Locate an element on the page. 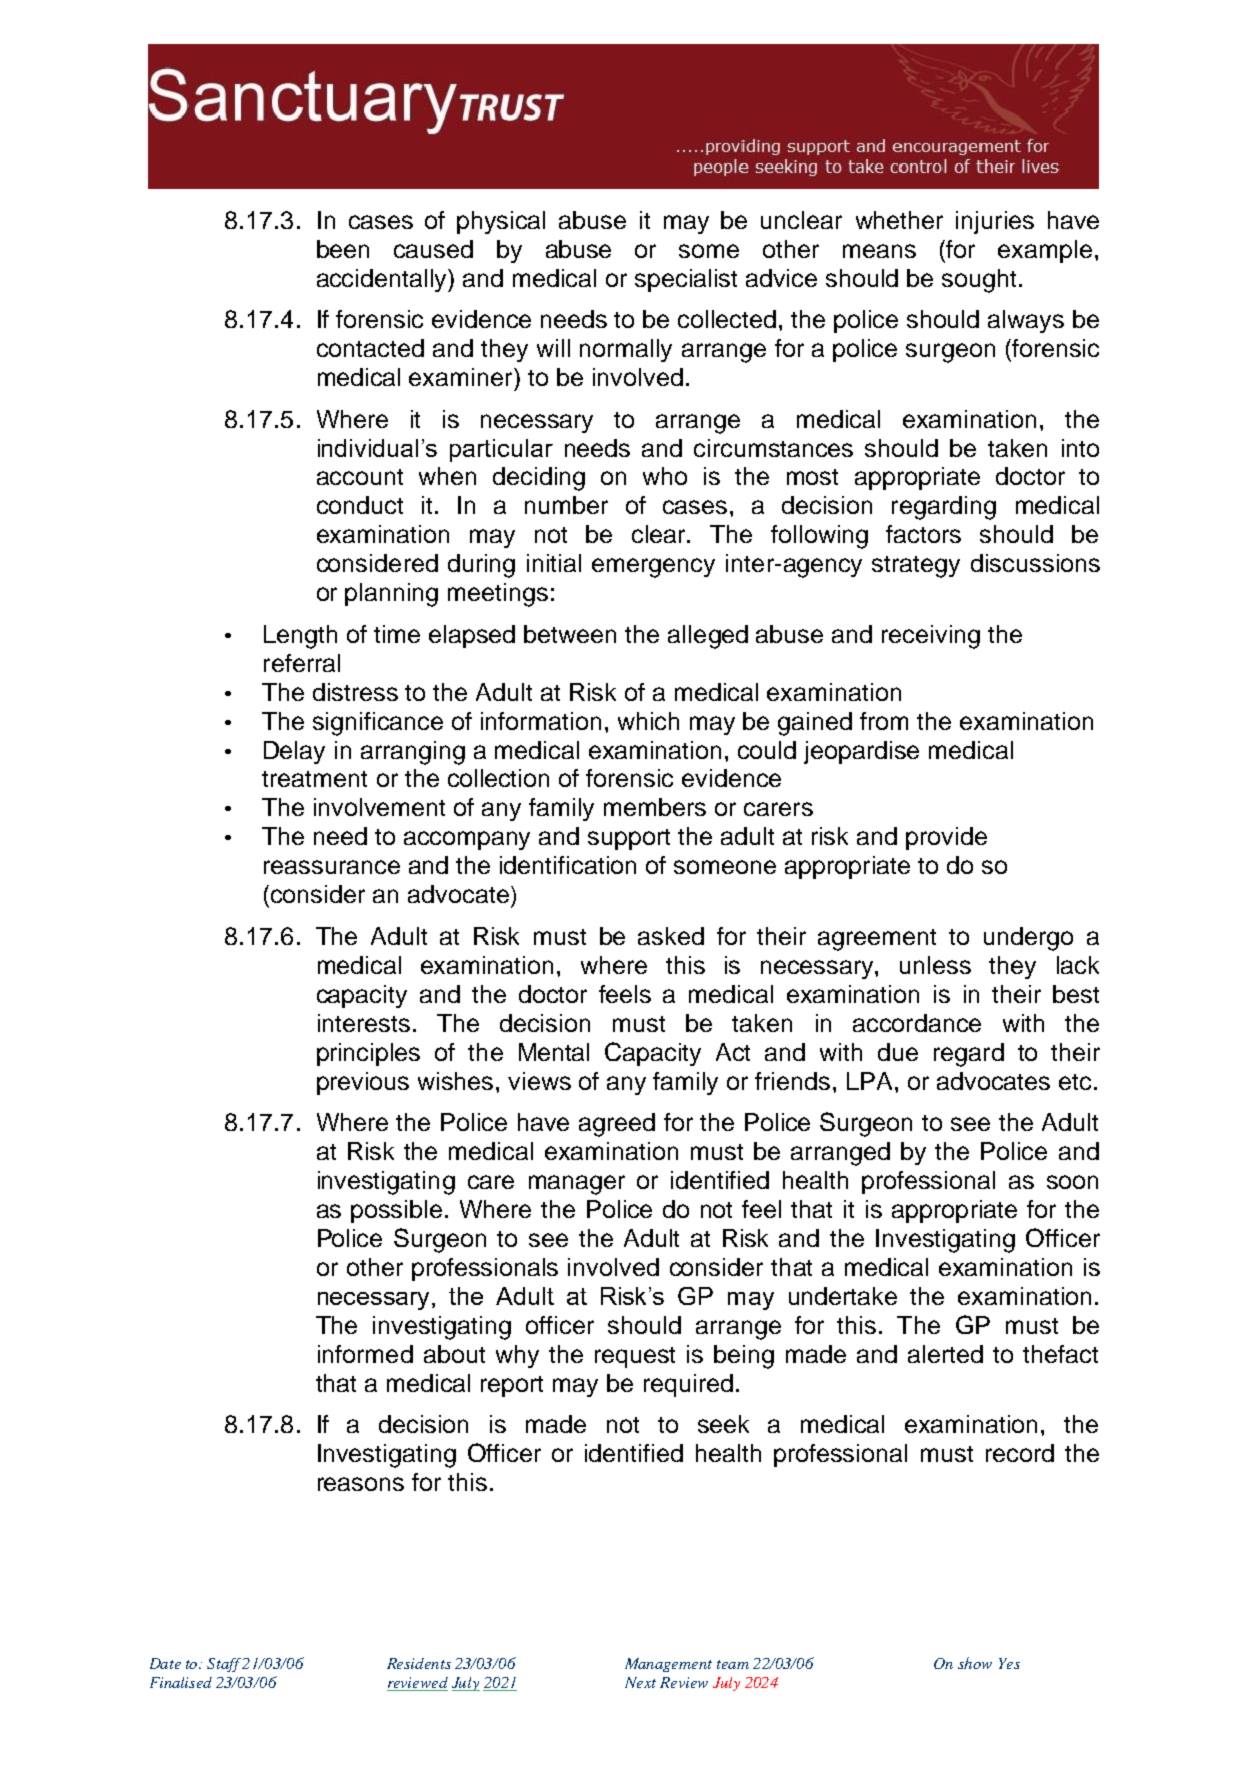 The image size is (1249, 1766). specialist is located at coordinates (686, 280).
